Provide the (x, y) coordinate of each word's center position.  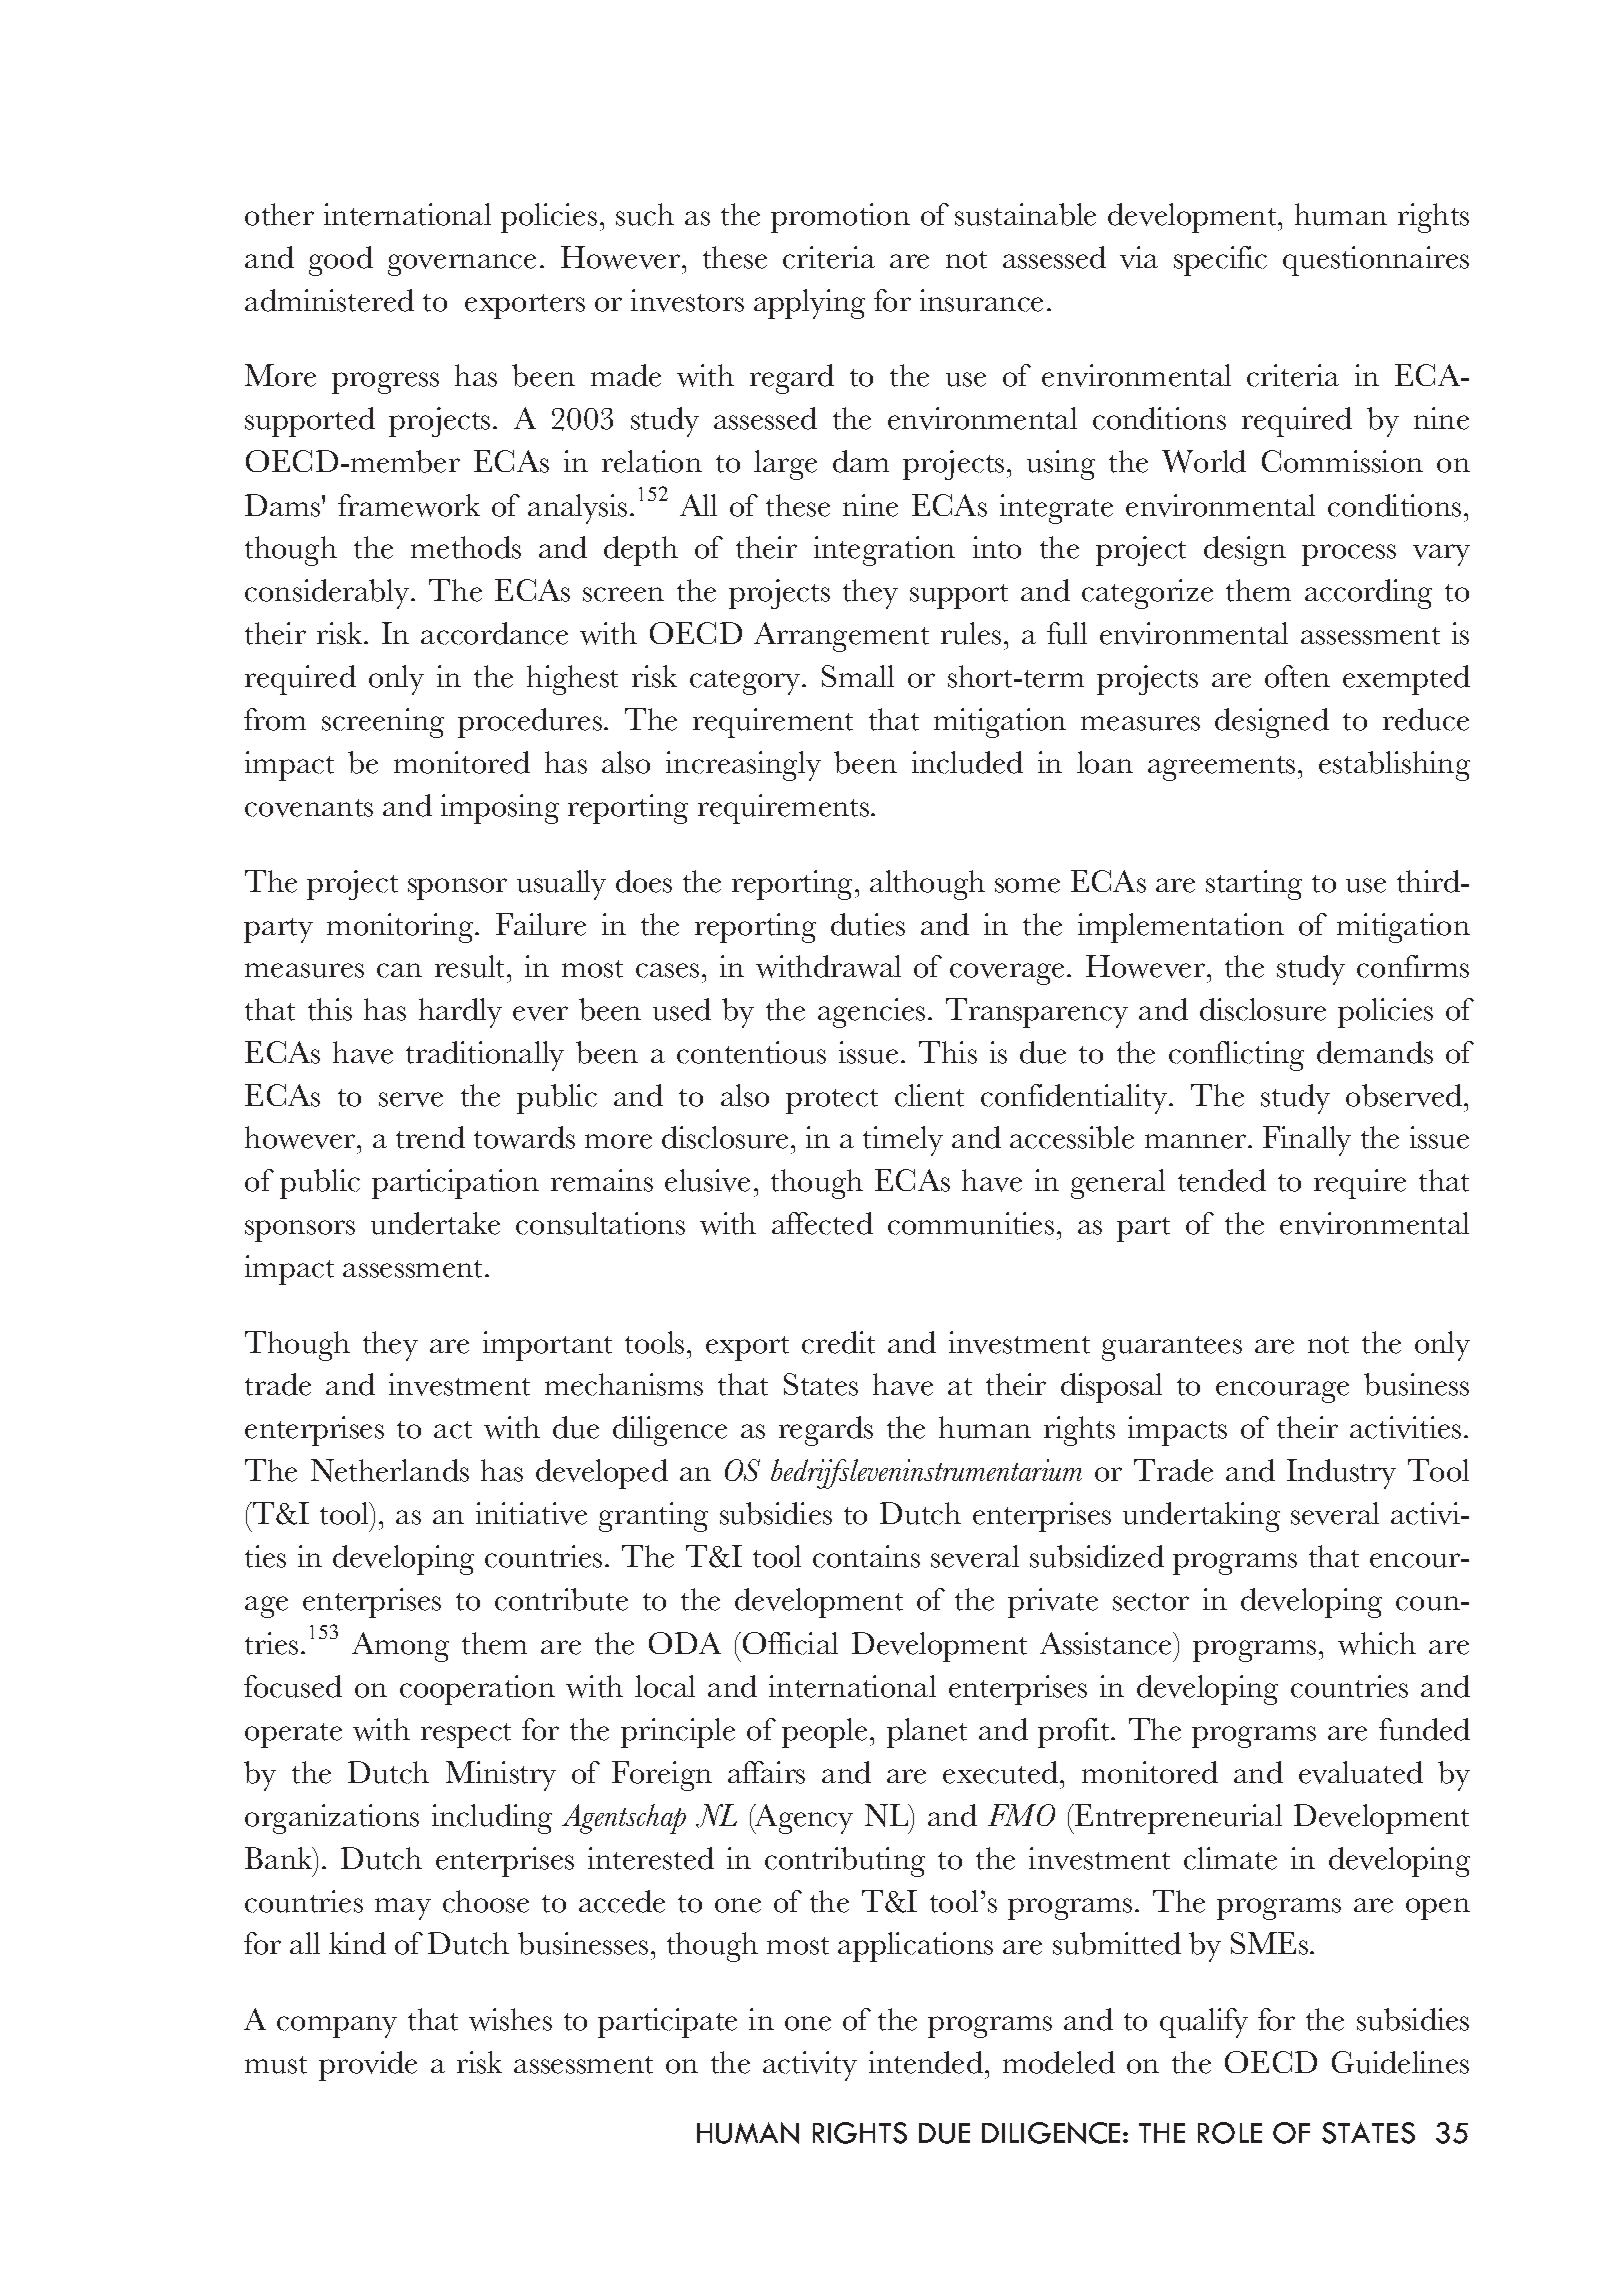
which (1377, 1643)
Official (790, 1643)
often (1297, 676)
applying (809, 304)
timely (903, 1141)
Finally (1307, 1141)
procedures (530, 723)
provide (368, 2066)
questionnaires (1376, 261)
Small (858, 676)
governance (462, 265)
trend (430, 1137)
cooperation (477, 1690)
